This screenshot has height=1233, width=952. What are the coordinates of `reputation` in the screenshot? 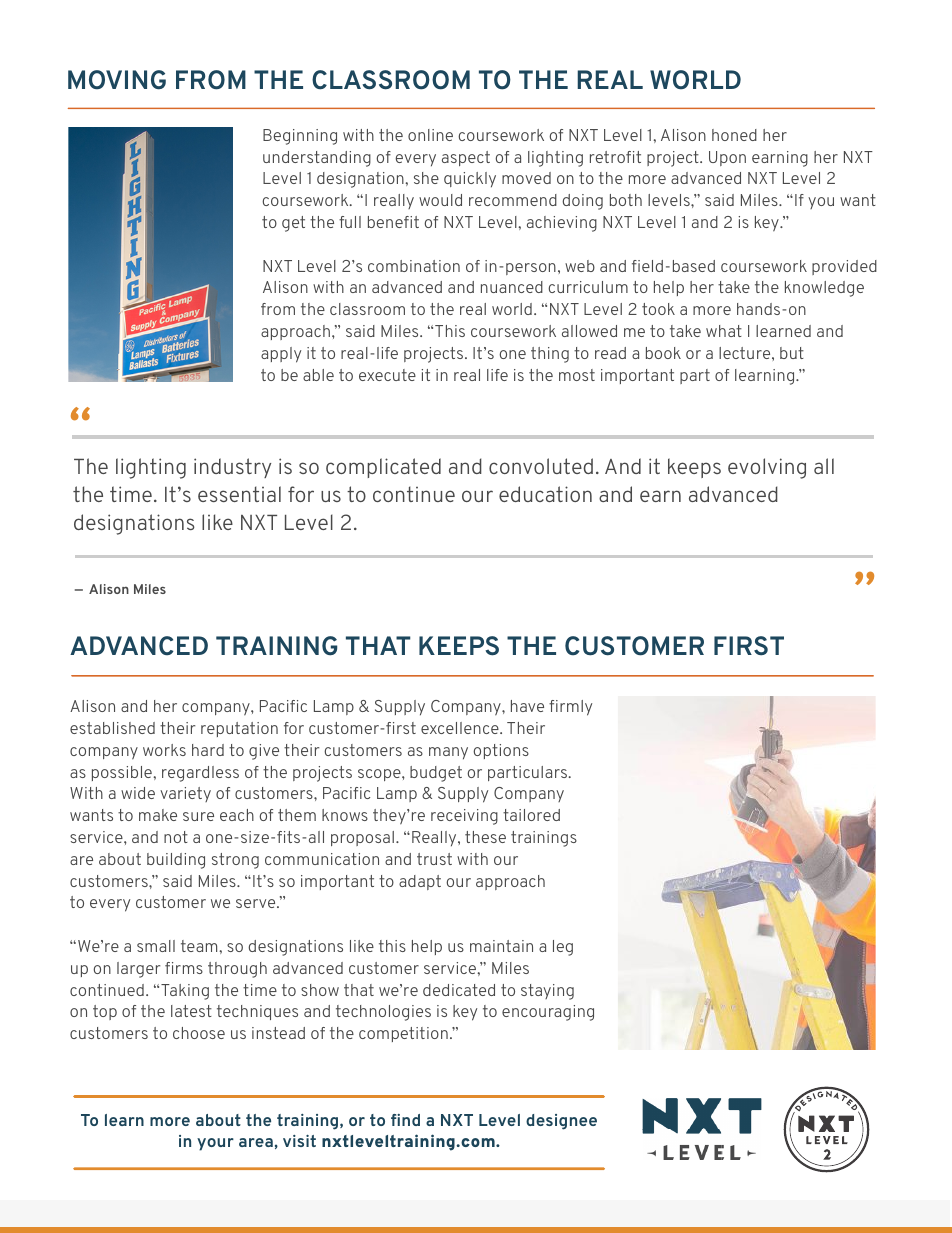 It's located at (239, 729).
